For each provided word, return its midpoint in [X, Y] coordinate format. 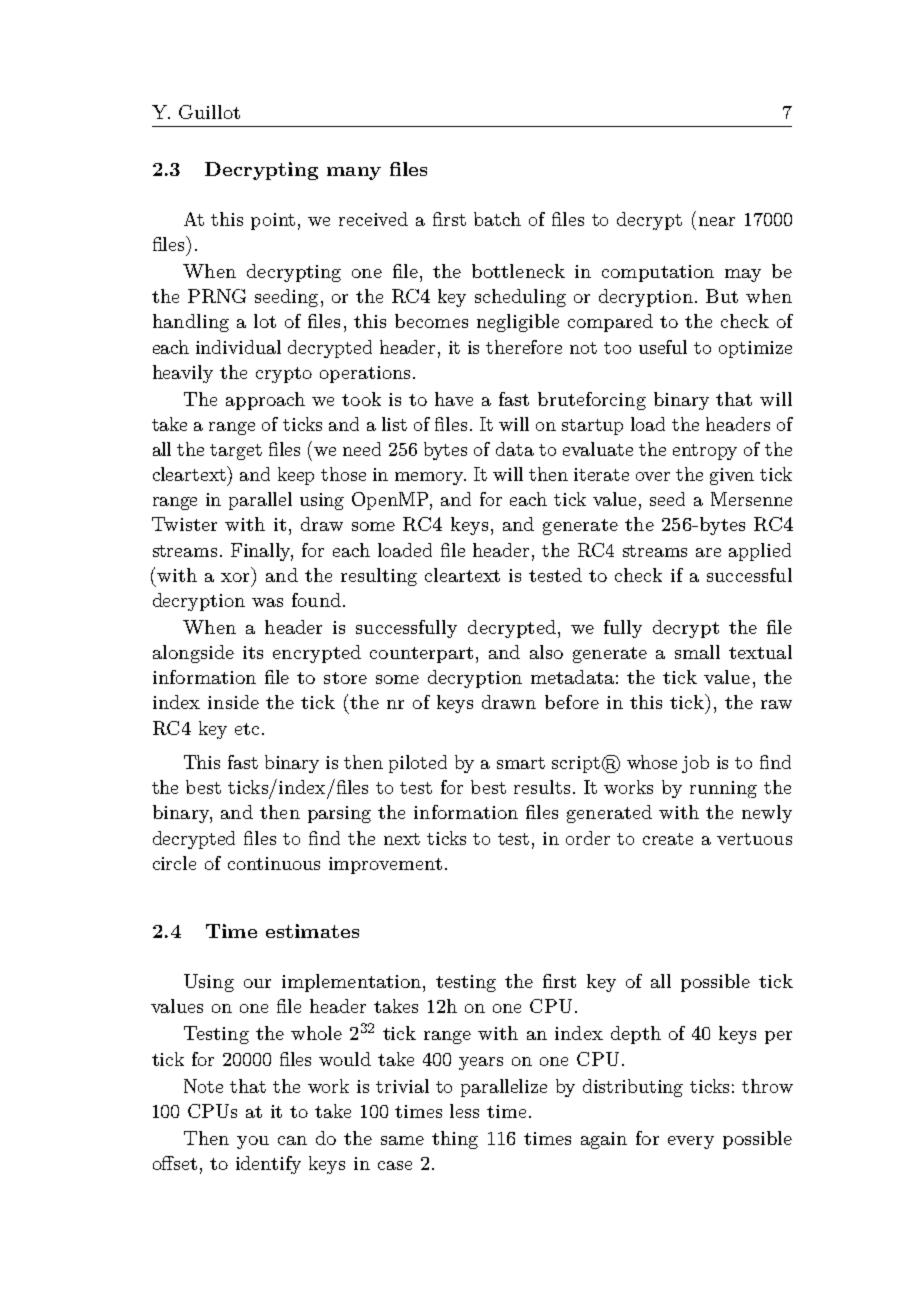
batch [497, 219]
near [717, 221]
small [697, 652]
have [454, 399]
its [253, 652]
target [236, 452]
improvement [385, 865]
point [273, 221]
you [253, 1142]
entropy [705, 452]
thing [455, 1140]
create [668, 839]
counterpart [421, 655]
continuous [274, 863]
